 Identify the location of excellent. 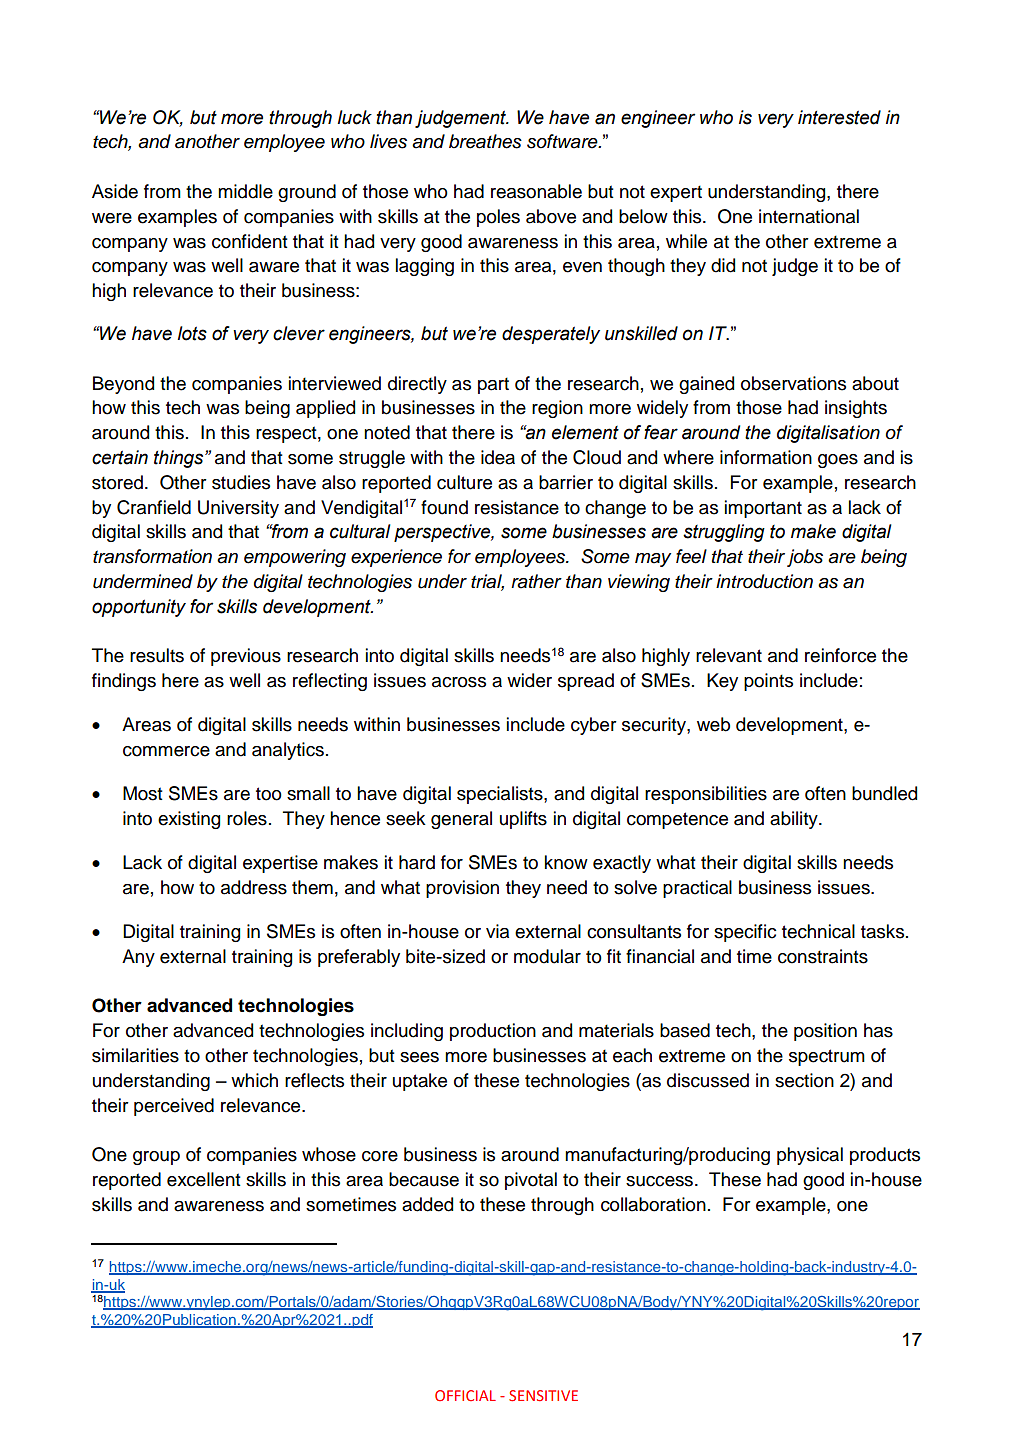
(204, 1179).
